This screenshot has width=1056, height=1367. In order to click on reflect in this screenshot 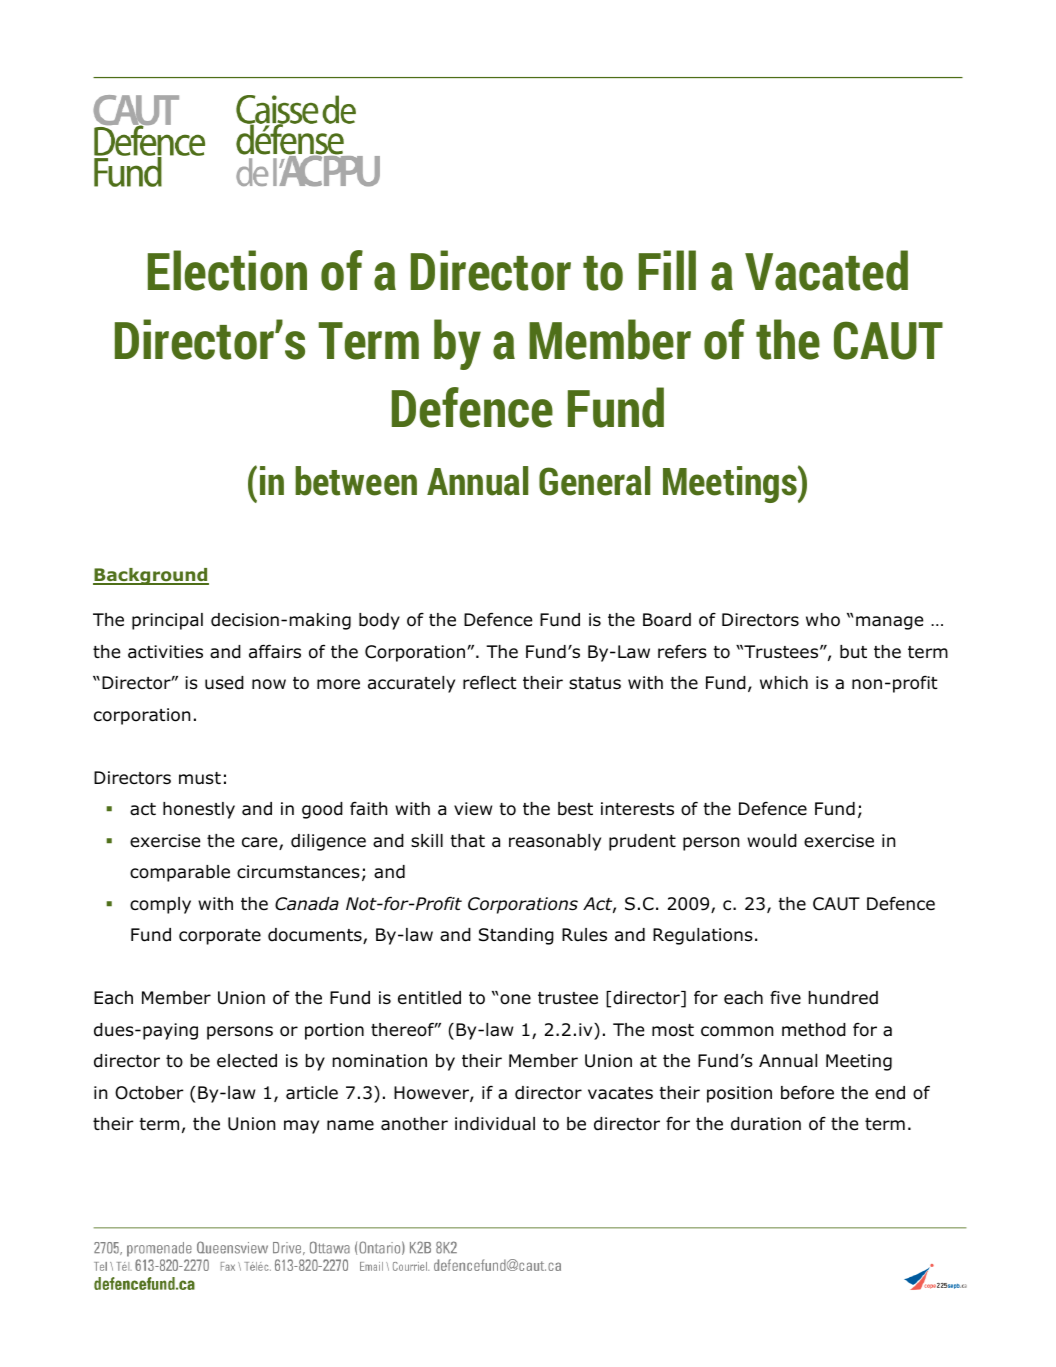, I will do `click(489, 682)`.
